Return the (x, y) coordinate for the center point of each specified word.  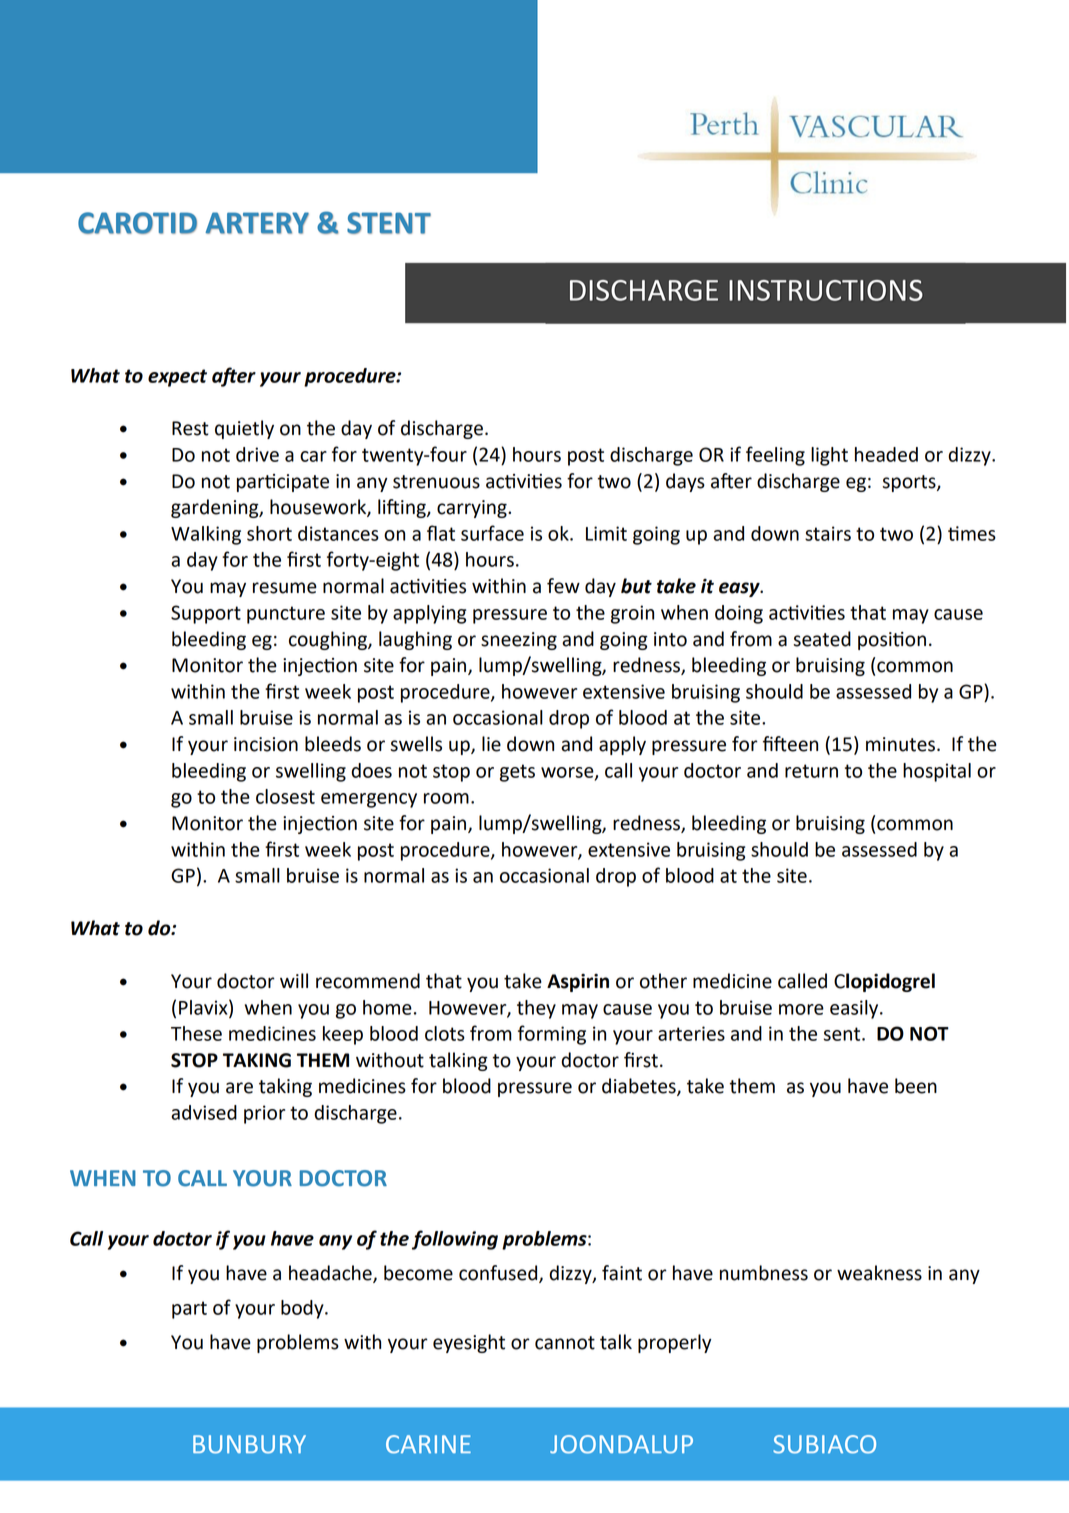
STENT (389, 223)
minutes (902, 744)
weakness (879, 1273)
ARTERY (257, 223)
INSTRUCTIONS (826, 290)
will (294, 980)
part (189, 1310)
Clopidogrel (884, 982)
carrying (473, 509)
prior (264, 1114)
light (829, 456)
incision (266, 744)
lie (491, 744)
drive (257, 454)
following (455, 1240)
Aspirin (578, 983)
